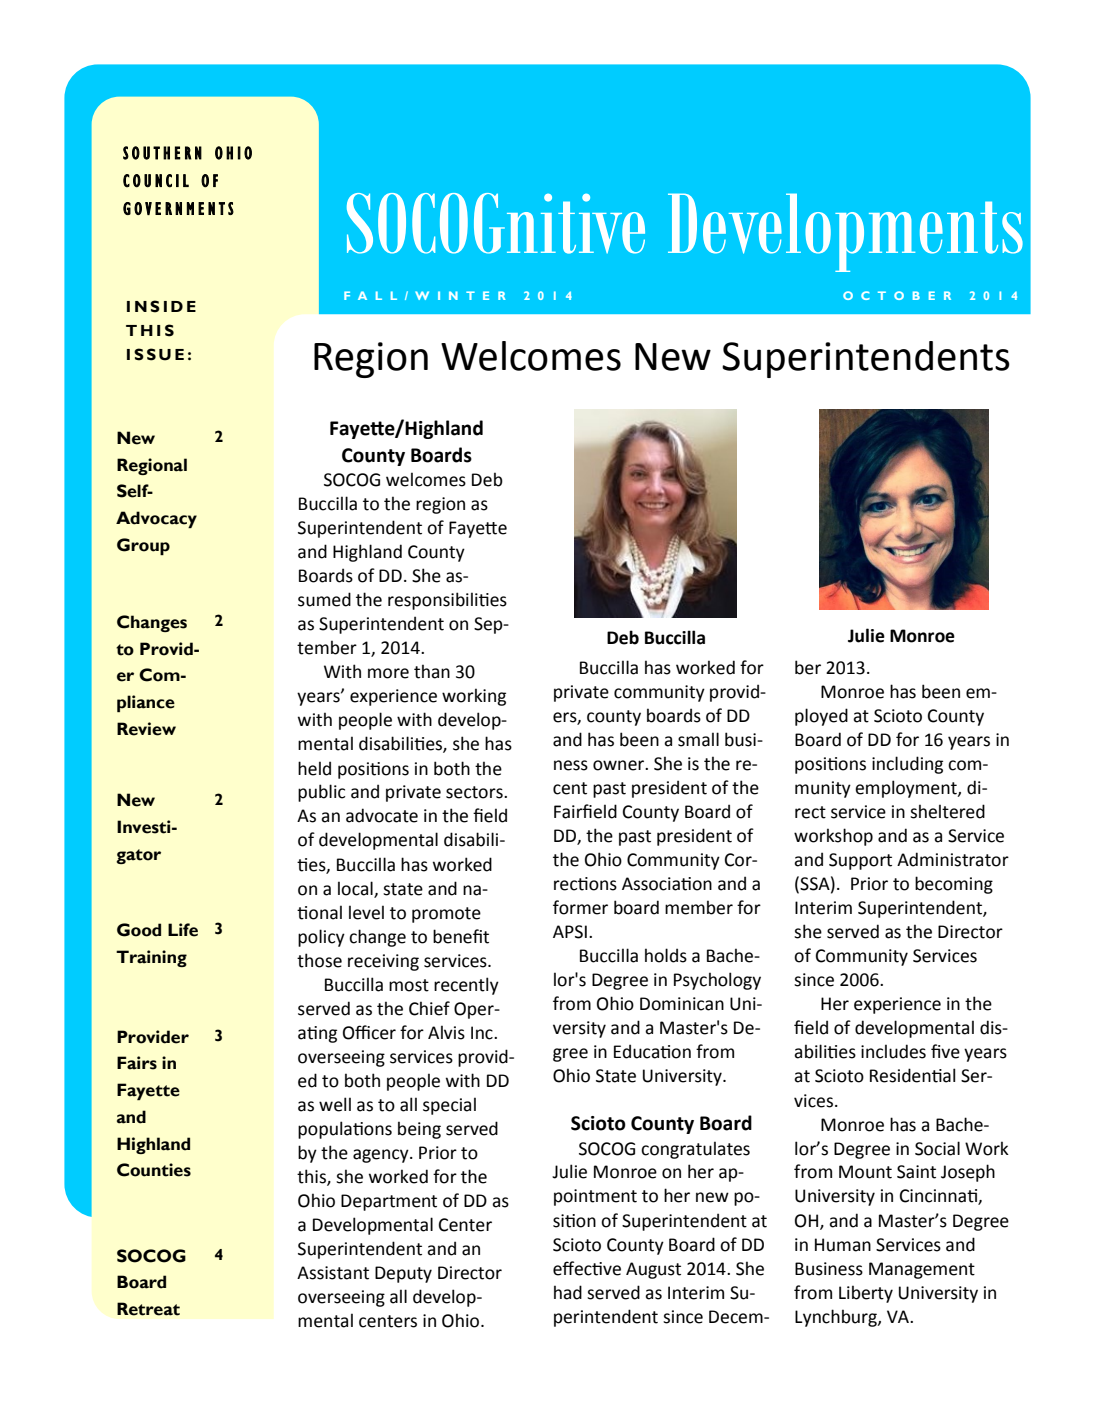 The image size is (1095, 1417). What do you see at coordinates (148, 1309) in the screenshot?
I see `Retreat` at bounding box center [148, 1309].
